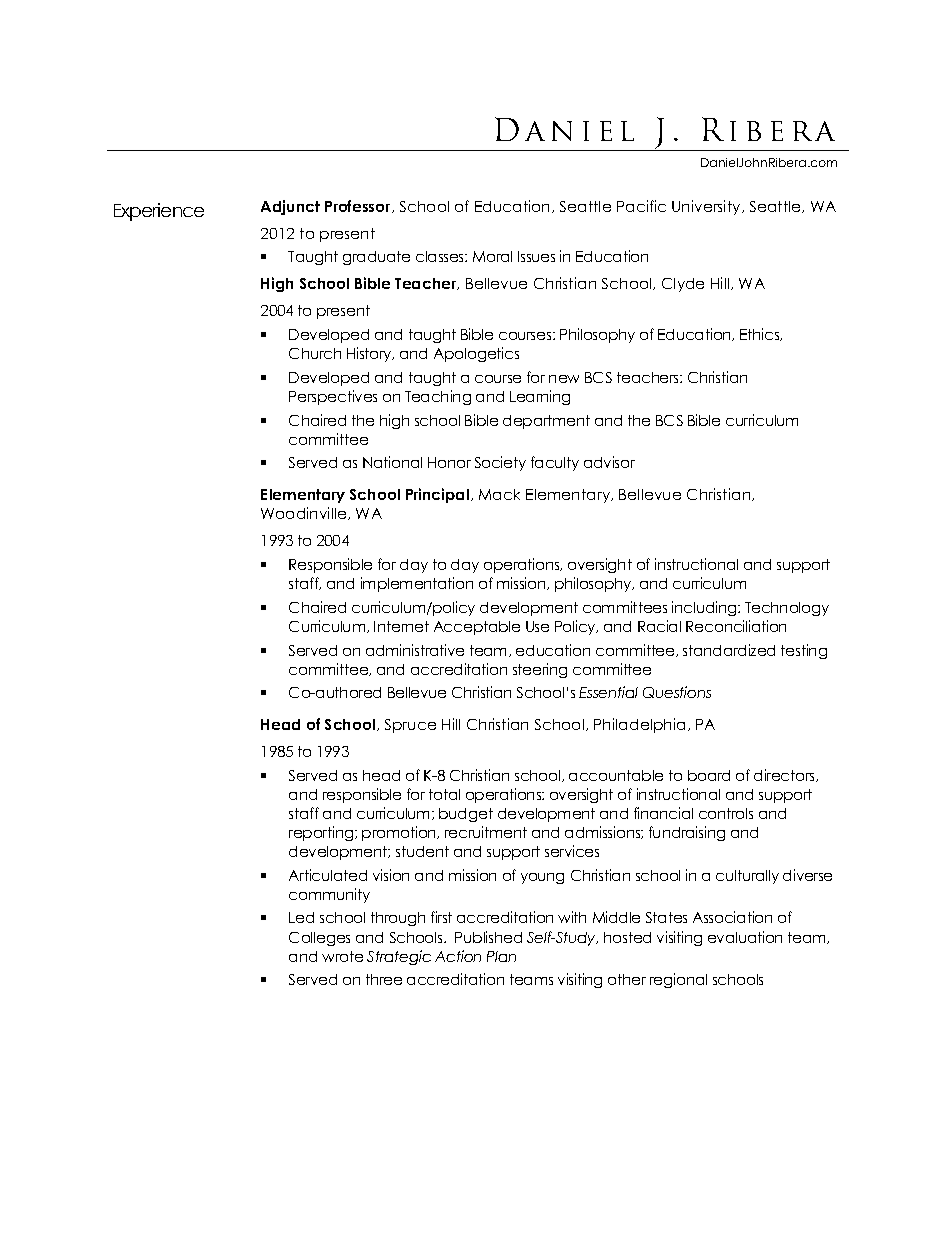  What do you see at coordinates (290, 207) in the screenshot?
I see `Adjunct` at bounding box center [290, 207].
